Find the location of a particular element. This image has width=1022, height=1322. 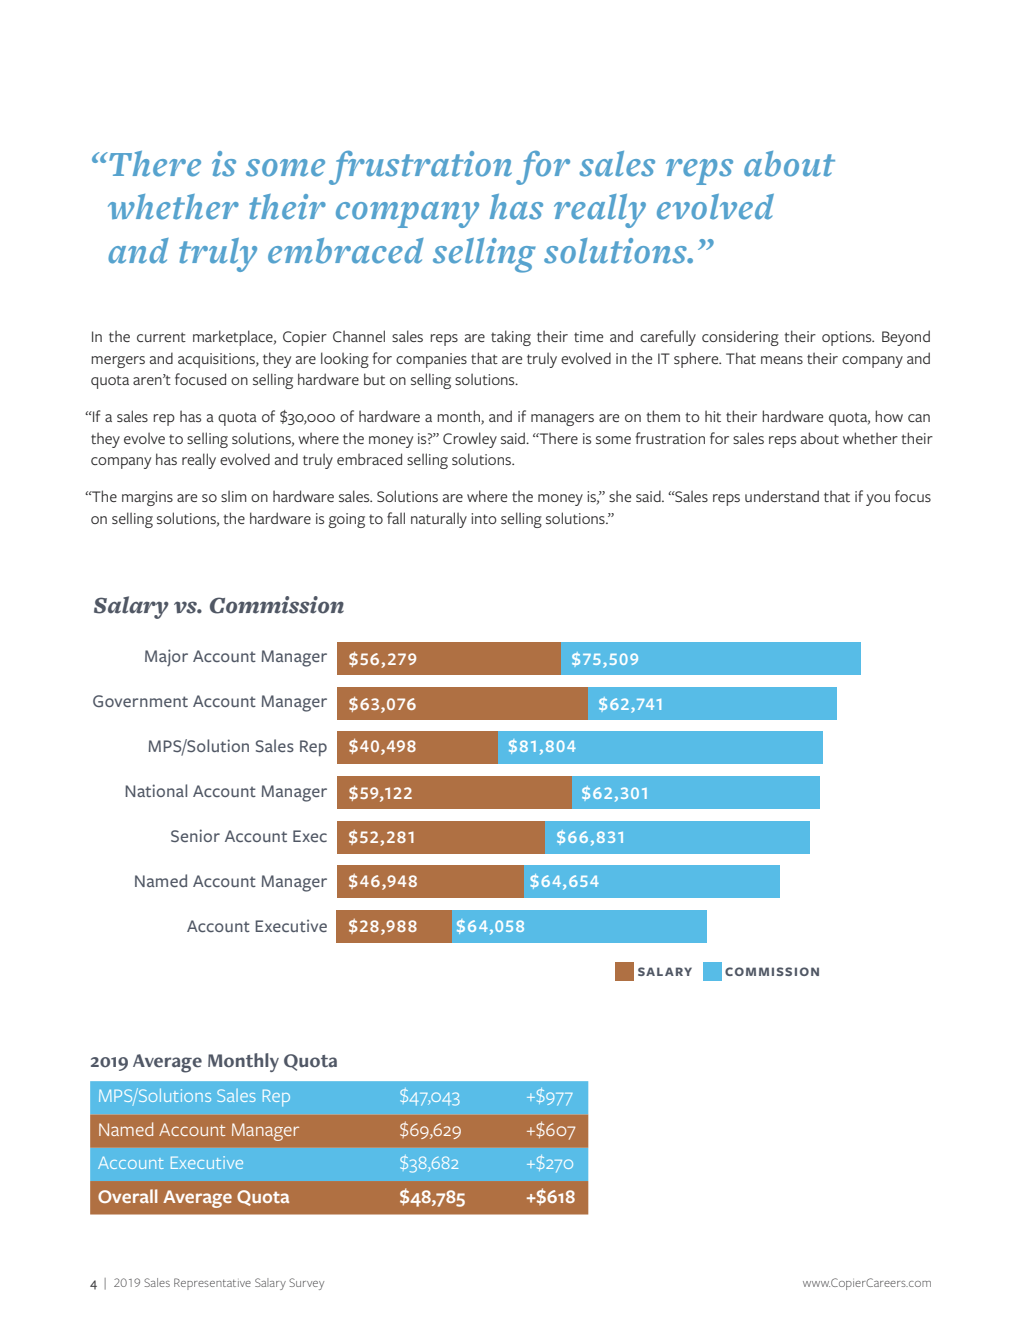

Representative is located at coordinates (212, 1284).
